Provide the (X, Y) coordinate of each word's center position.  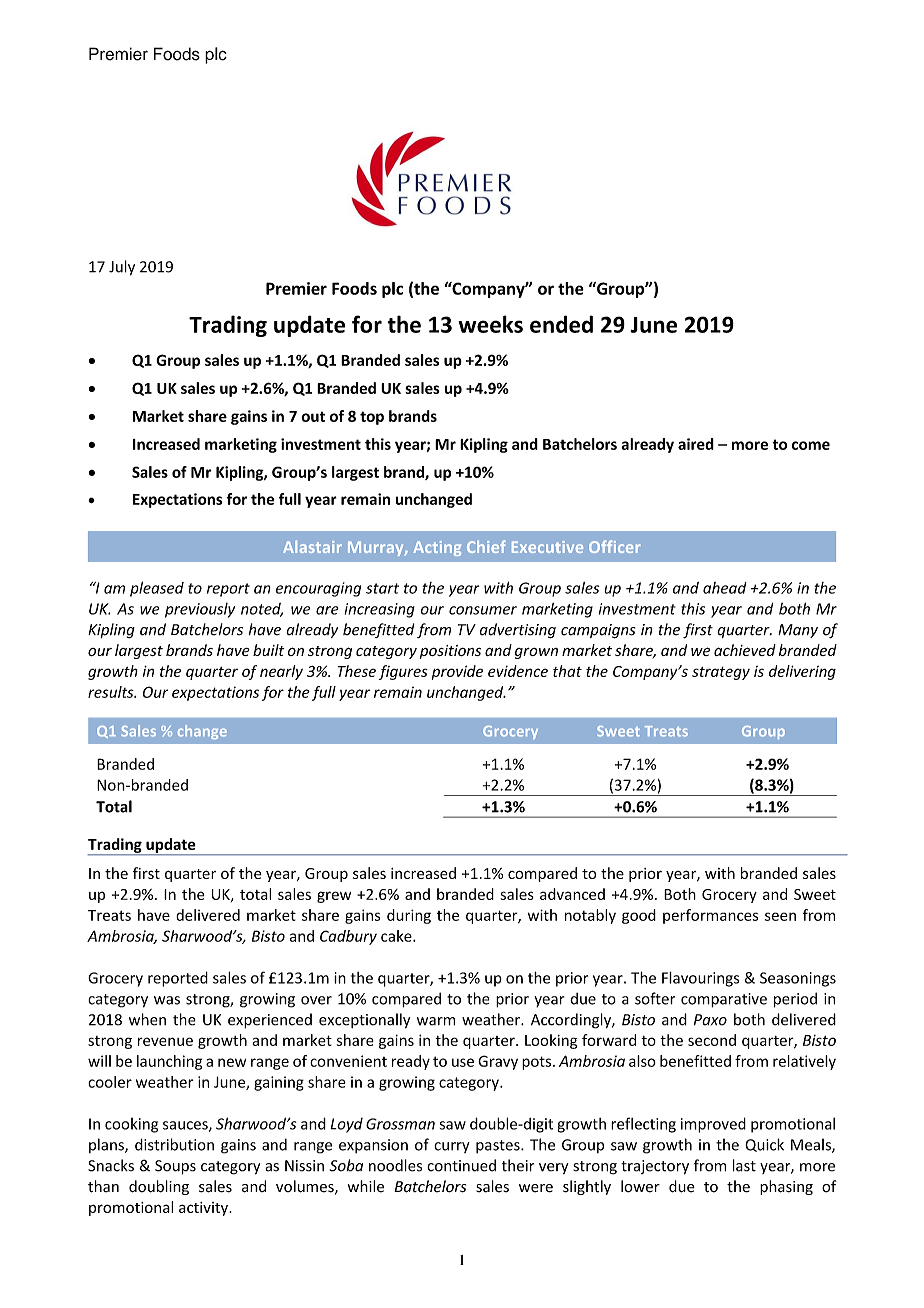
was (167, 1000)
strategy (721, 673)
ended (561, 324)
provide (457, 672)
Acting (437, 548)
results (112, 692)
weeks (490, 324)
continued (461, 1165)
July (122, 268)
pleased (157, 589)
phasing (786, 1187)
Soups (175, 1167)
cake (397, 936)
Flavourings (700, 979)
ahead (725, 588)
